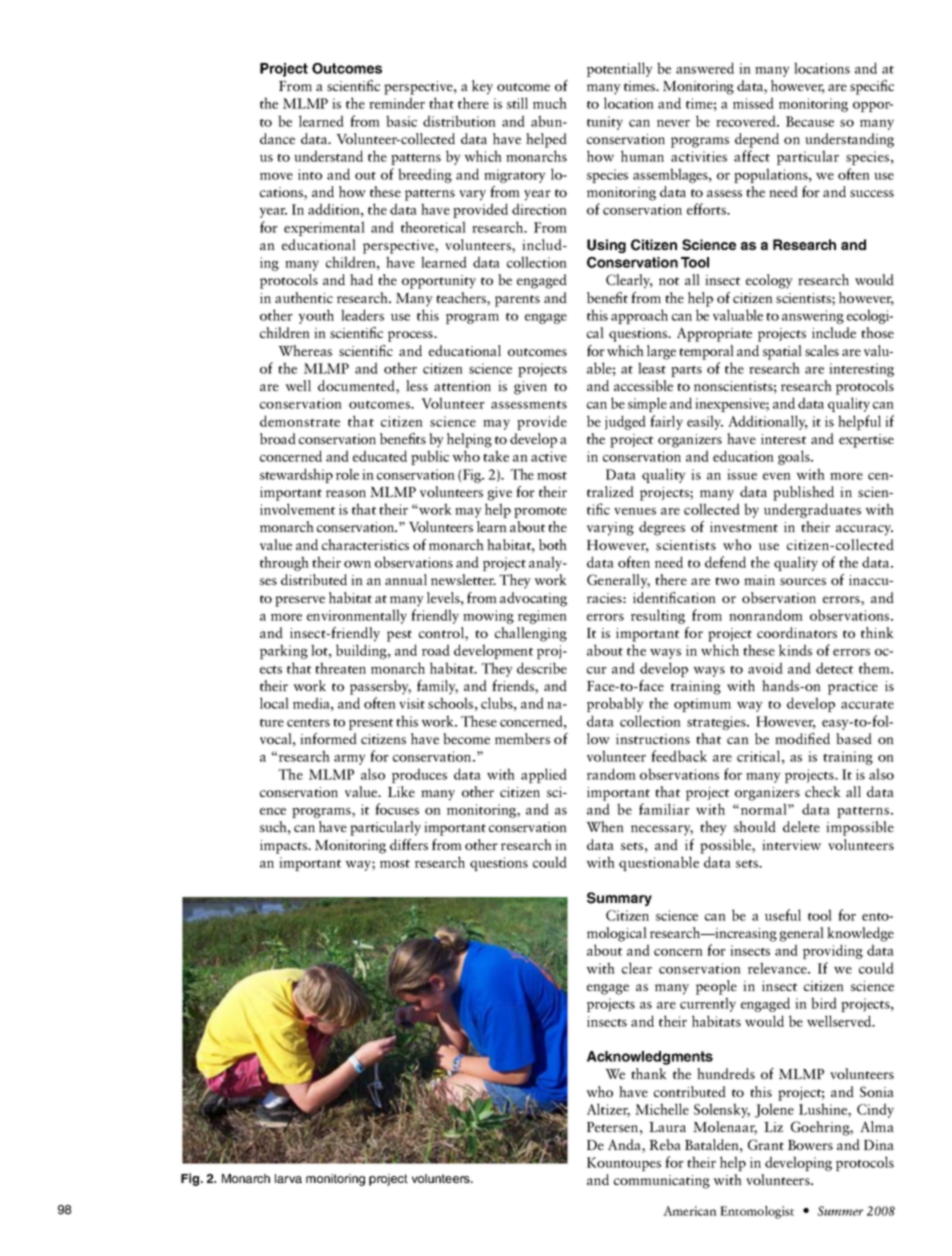  What do you see at coordinates (795, 457) in the image?
I see `goals` at bounding box center [795, 457].
